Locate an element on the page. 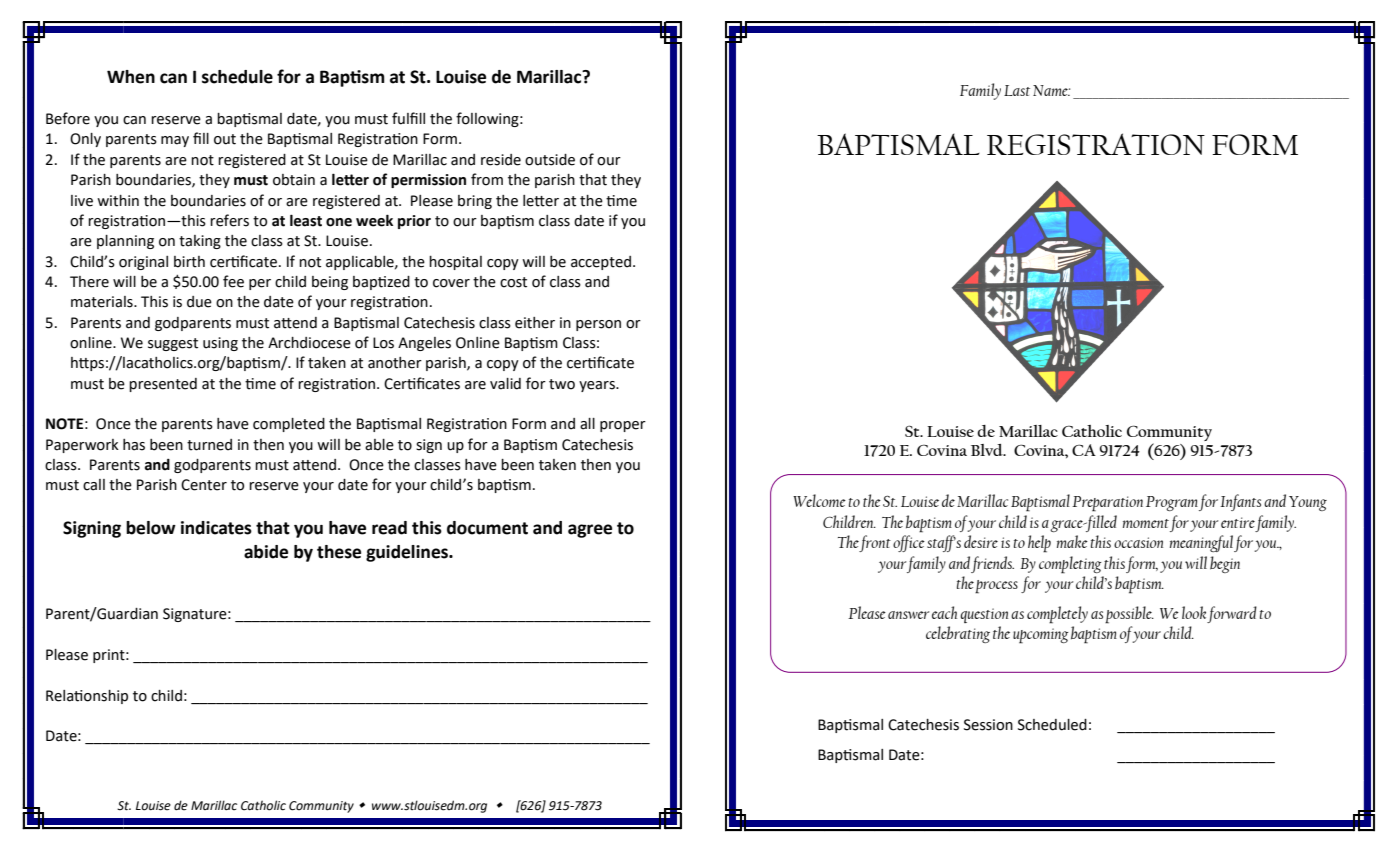 The height and width of the image is (850, 1400). outside is located at coordinates (550, 160).
